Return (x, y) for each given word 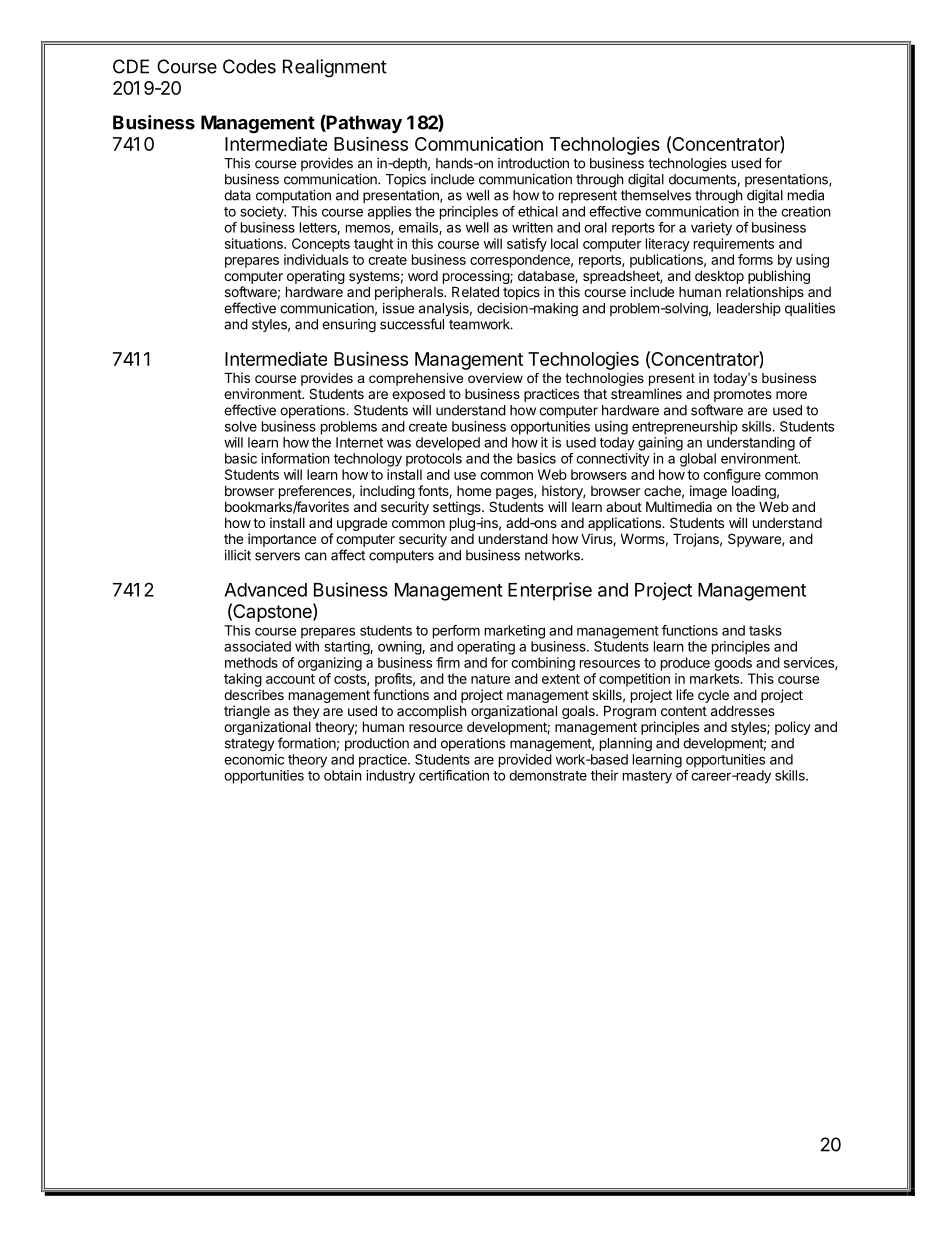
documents (703, 180)
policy (793, 728)
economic (254, 759)
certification (454, 775)
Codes (249, 66)
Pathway (363, 124)
